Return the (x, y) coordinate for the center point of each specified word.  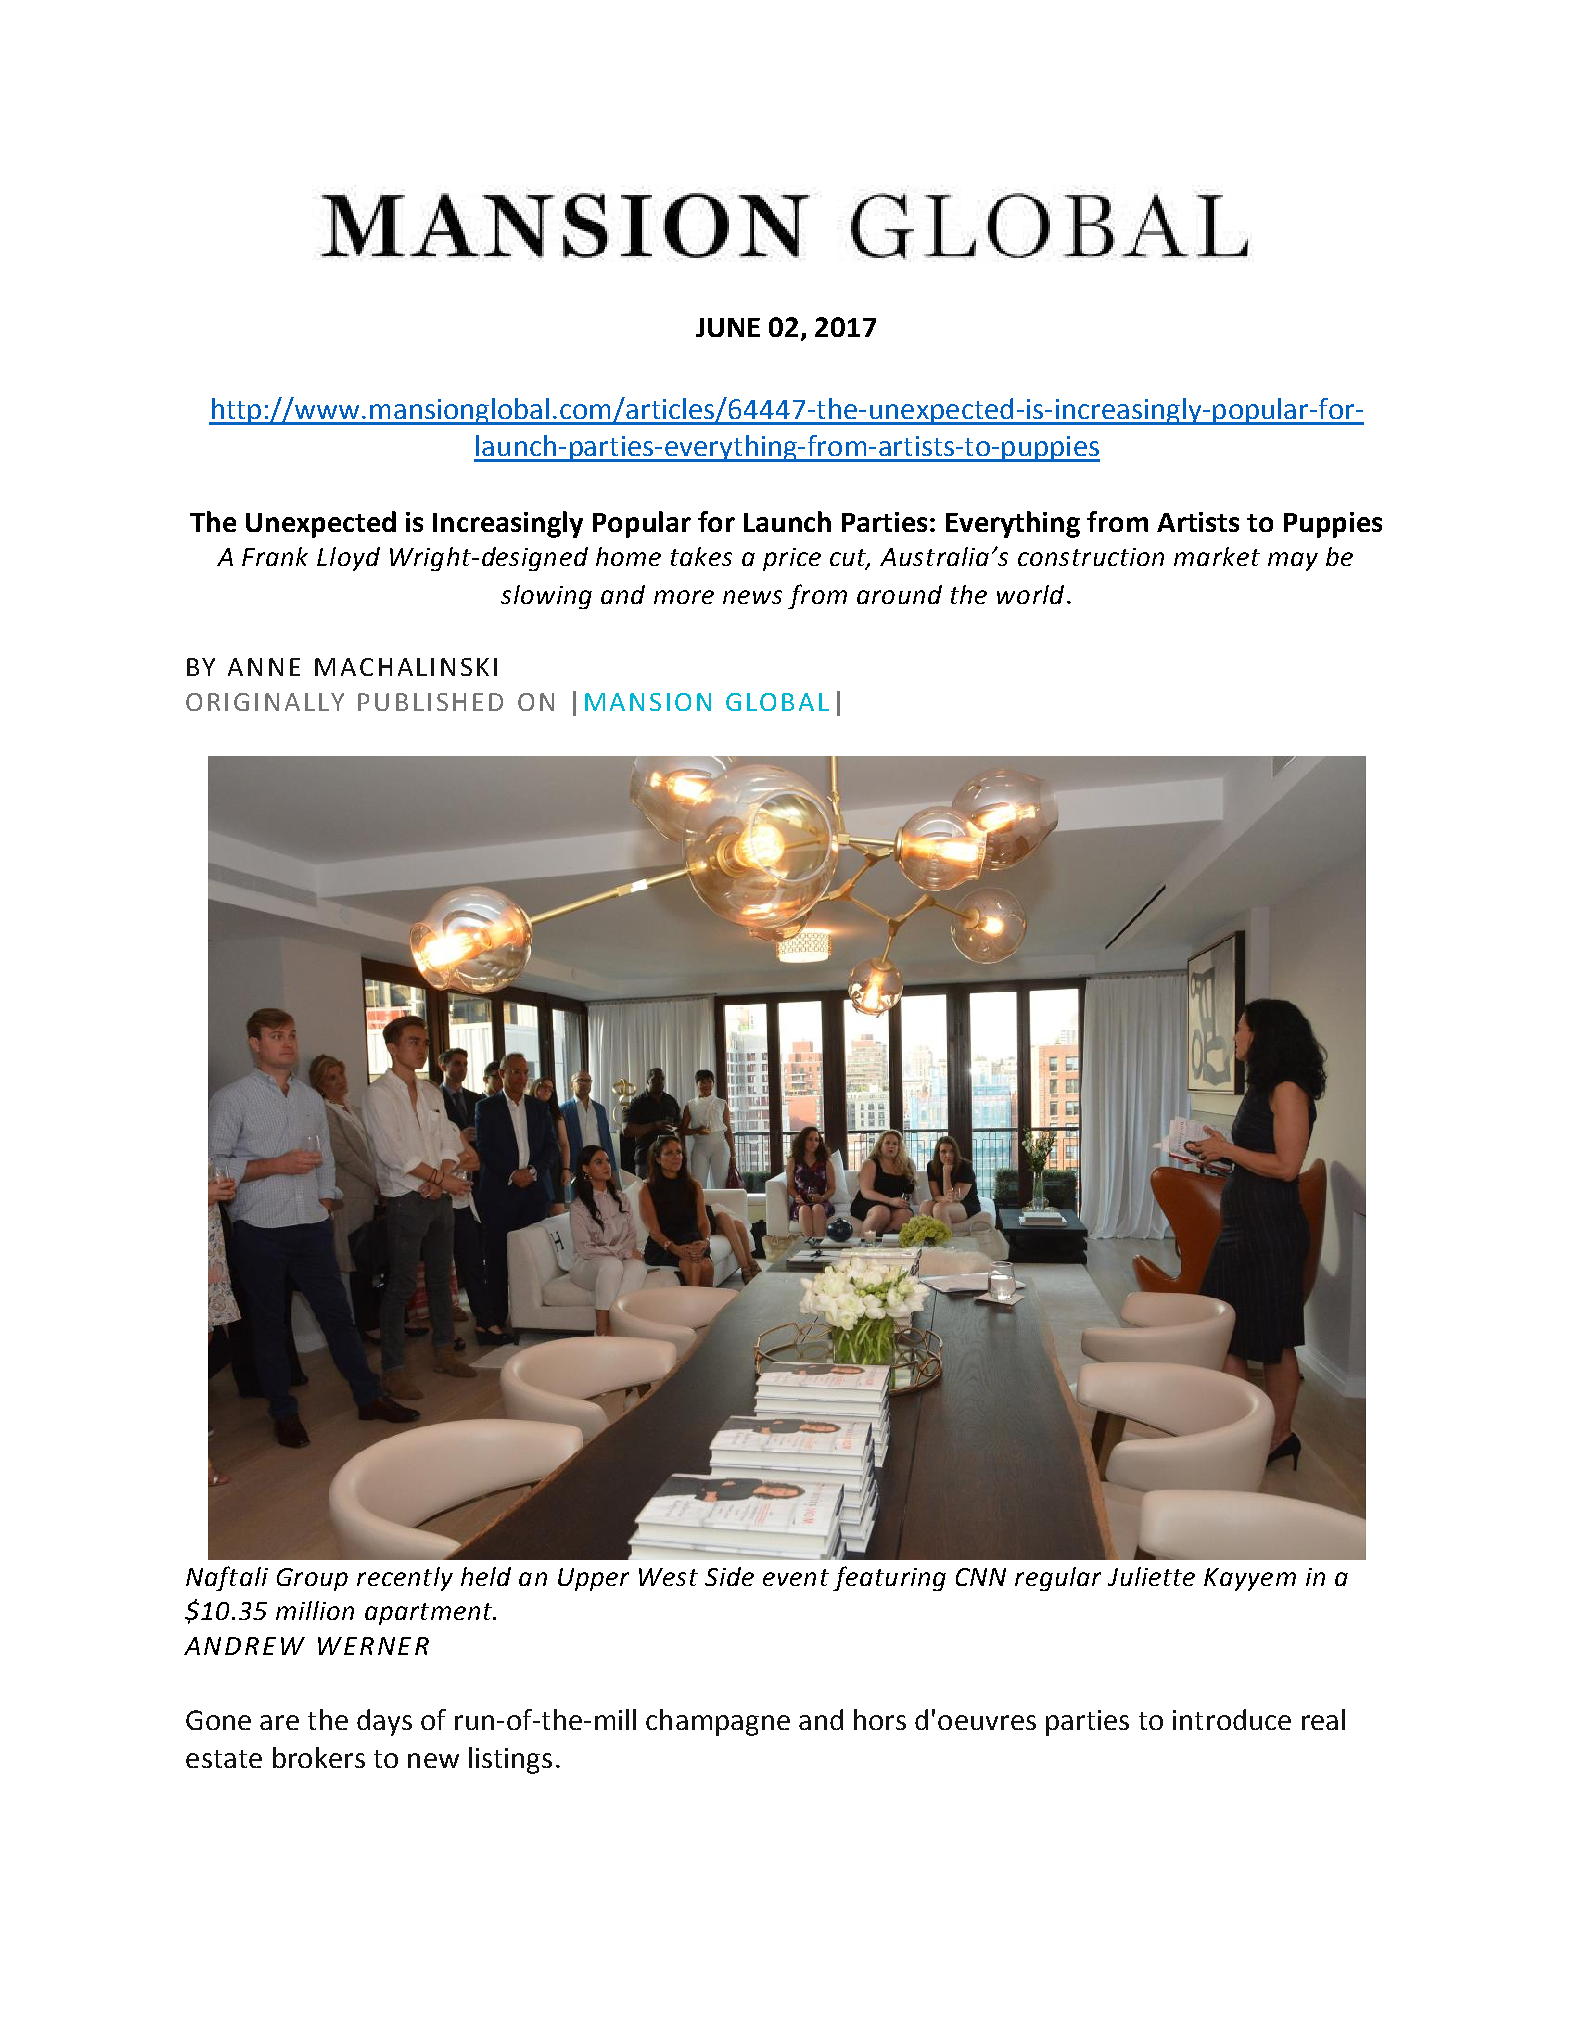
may (1293, 561)
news (752, 597)
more (684, 597)
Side (729, 1576)
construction (1091, 557)
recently (405, 1579)
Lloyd (348, 559)
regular (1058, 1579)
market (1217, 556)
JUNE (728, 327)
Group (312, 1579)
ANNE (264, 667)
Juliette (1151, 1576)
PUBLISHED (430, 702)
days (384, 1722)
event (796, 1577)
